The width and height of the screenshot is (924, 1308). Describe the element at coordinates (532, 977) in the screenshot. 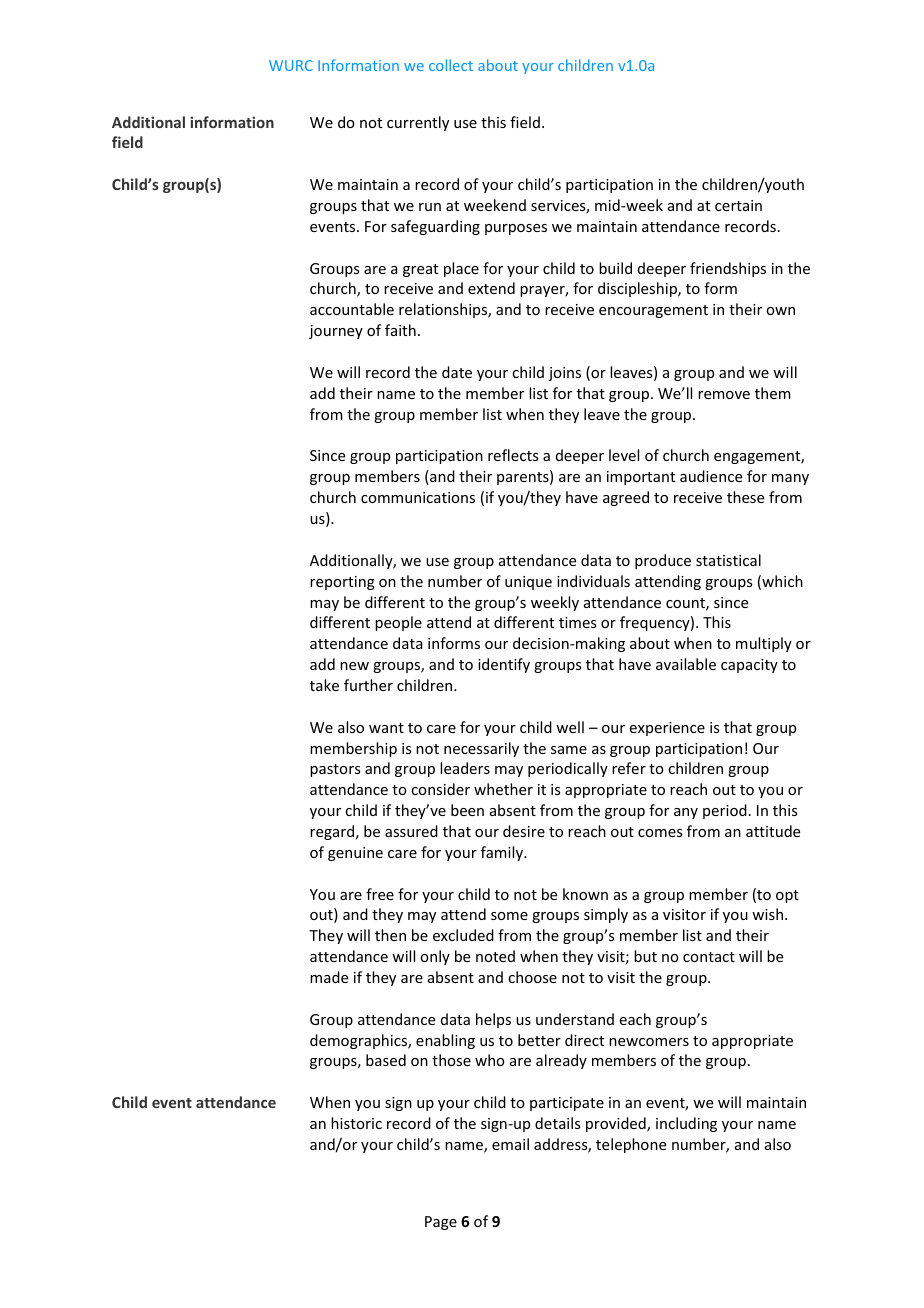

I see `choose` at that location.
